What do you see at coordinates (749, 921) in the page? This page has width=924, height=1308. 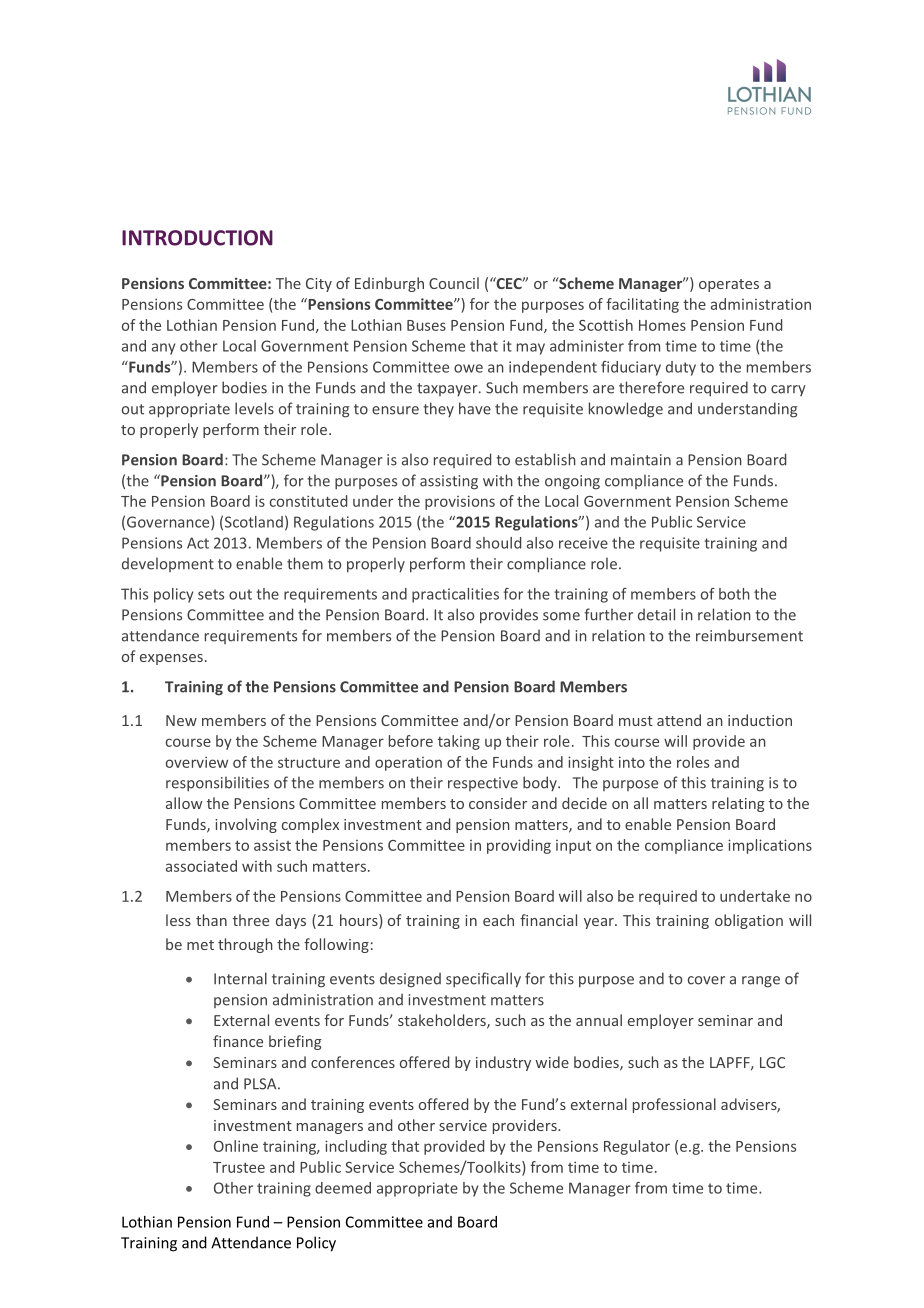 I see `obligation` at bounding box center [749, 921].
